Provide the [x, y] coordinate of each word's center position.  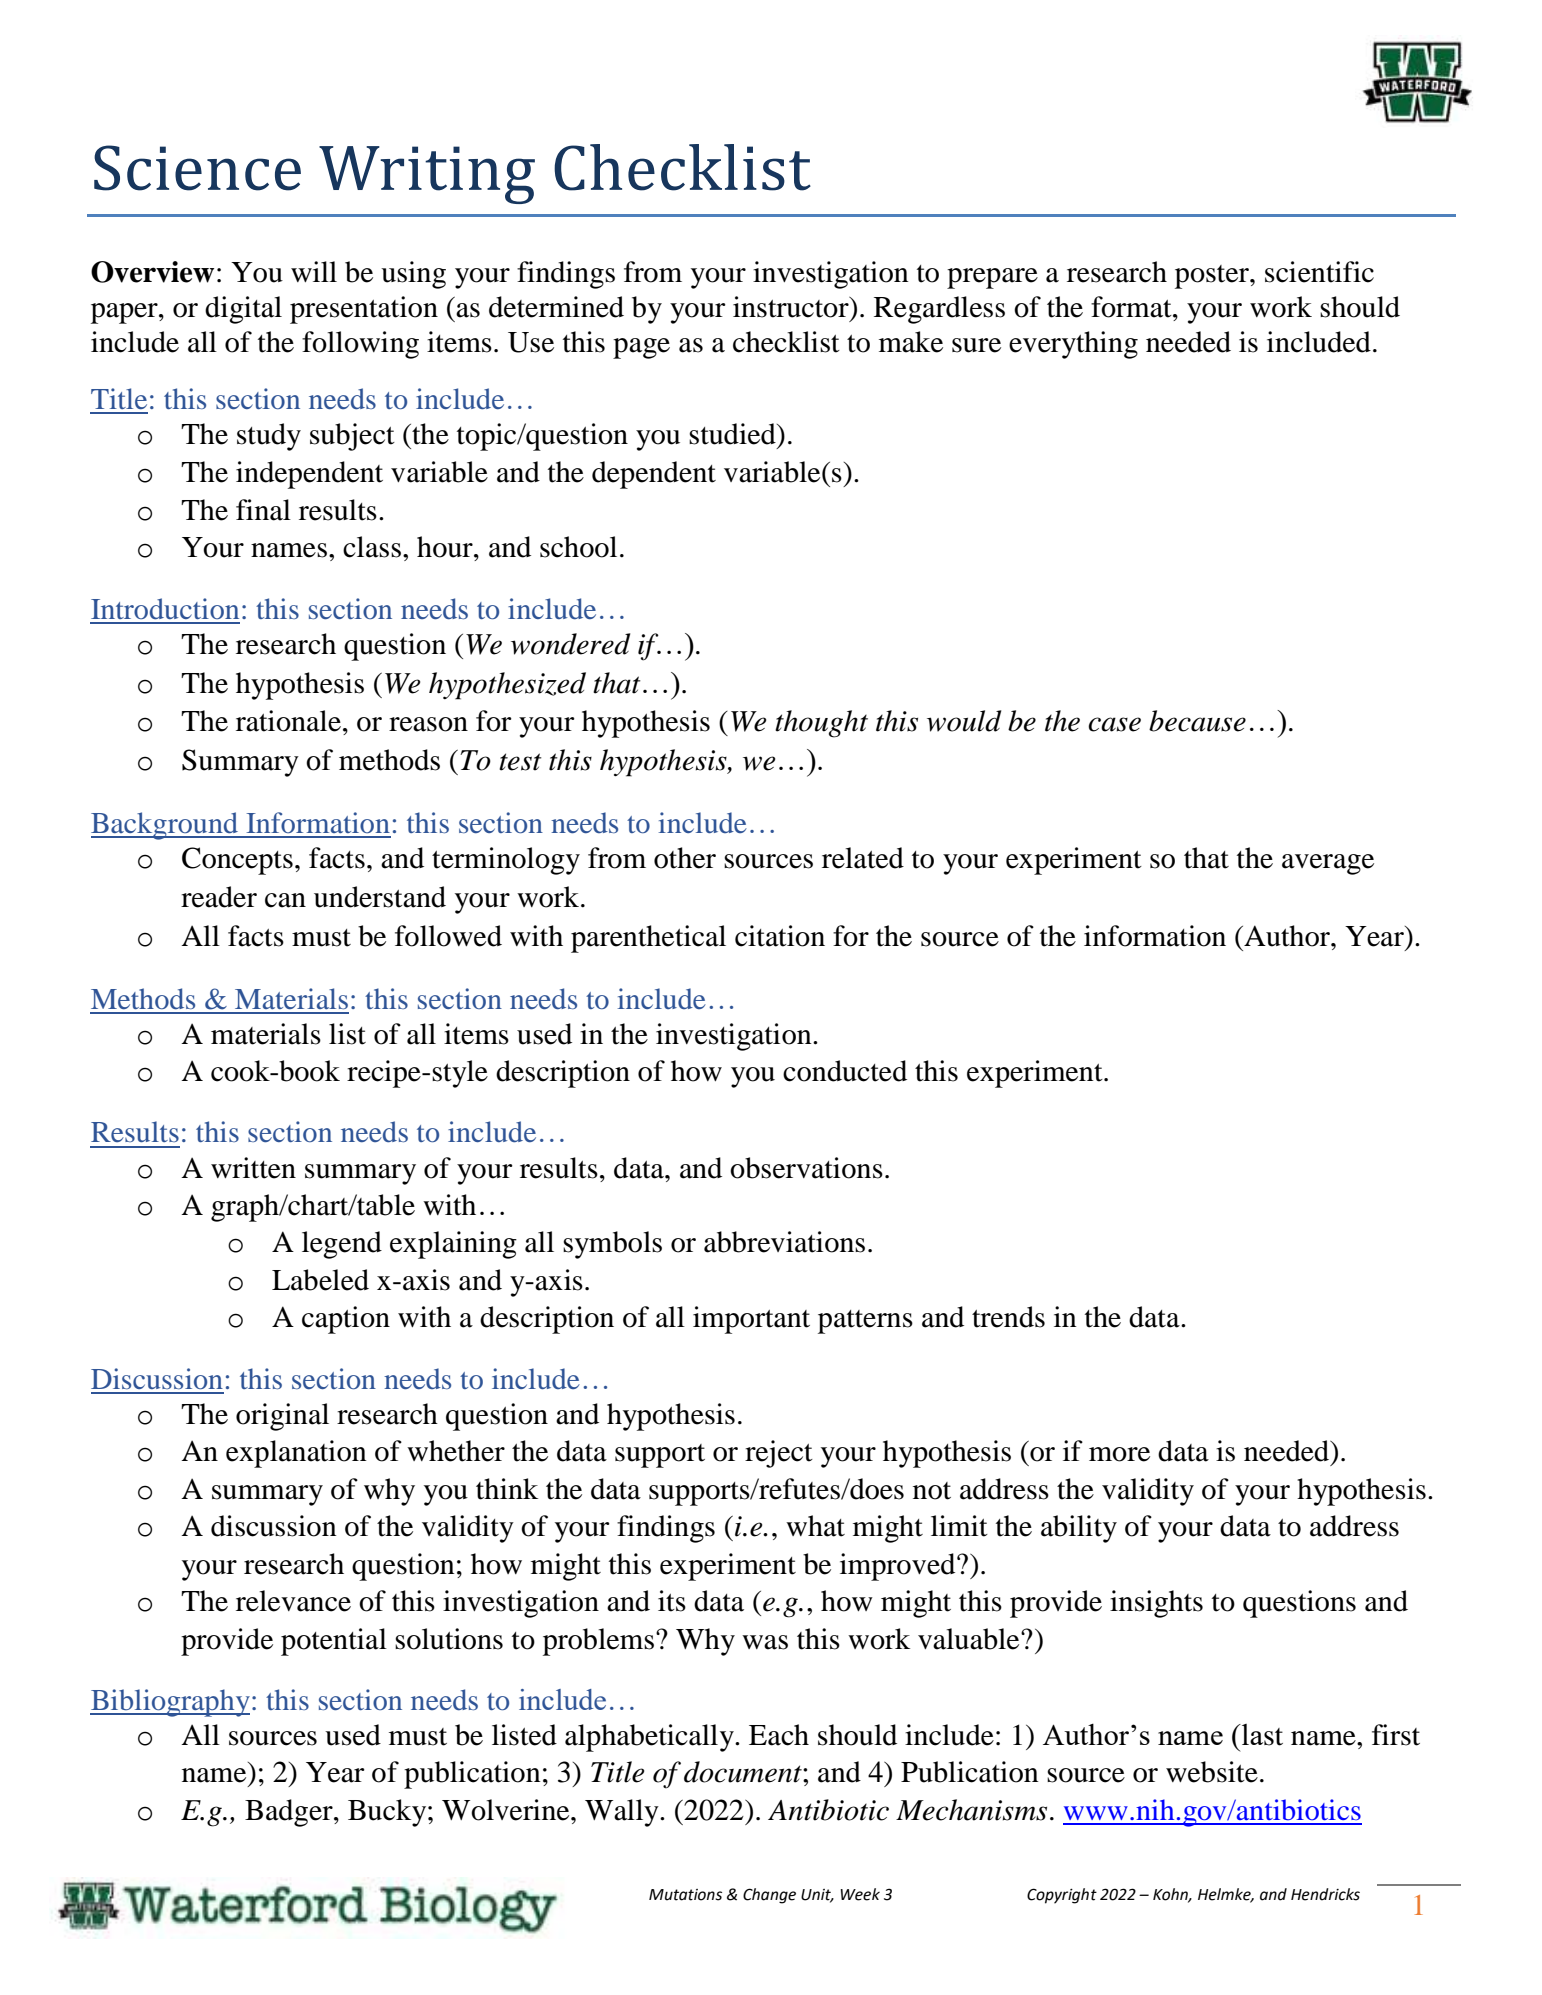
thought [821, 724]
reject [779, 1454]
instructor [792, 307]
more [1119, 1454]
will [314, 271]
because [1197, 721]
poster [1213, 277]
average [1328, 864]
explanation [296, 1454]
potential [334, 1642]
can [285, 900]
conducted [845, 1071]
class [372, 547]
